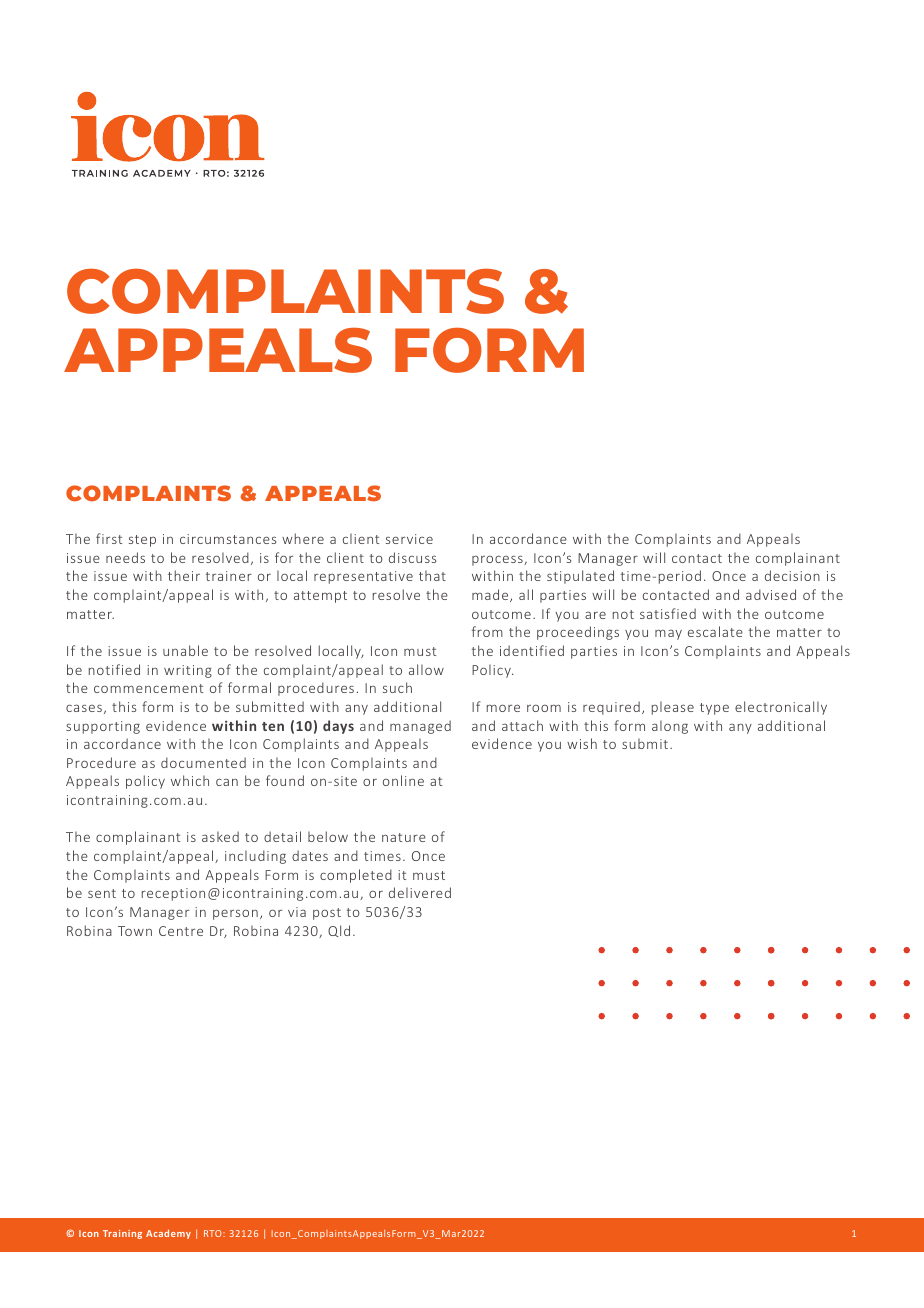  I want to click on their, so click(184, 575).
